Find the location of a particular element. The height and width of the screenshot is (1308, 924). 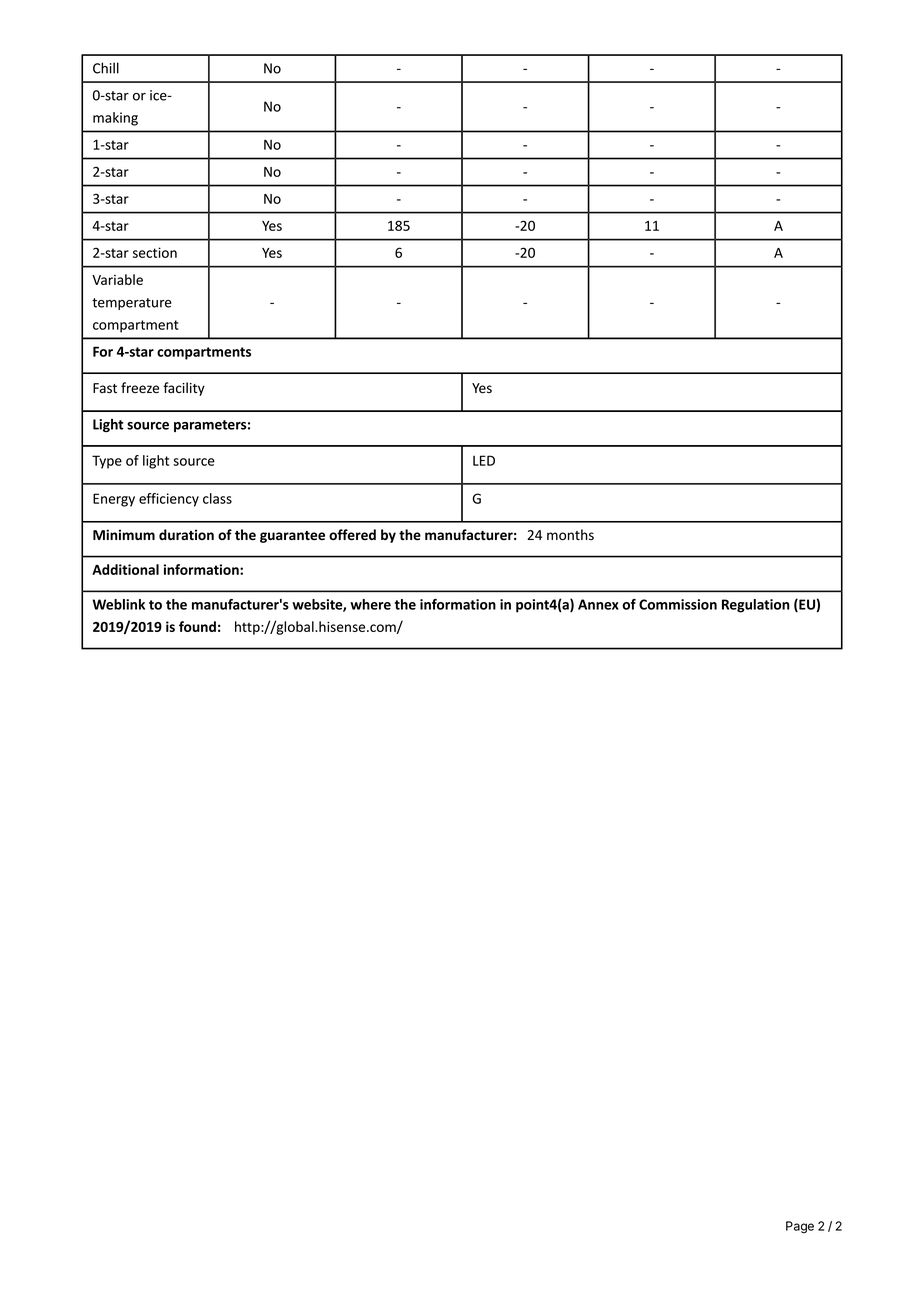

found is located at coordinates (197, 626).
